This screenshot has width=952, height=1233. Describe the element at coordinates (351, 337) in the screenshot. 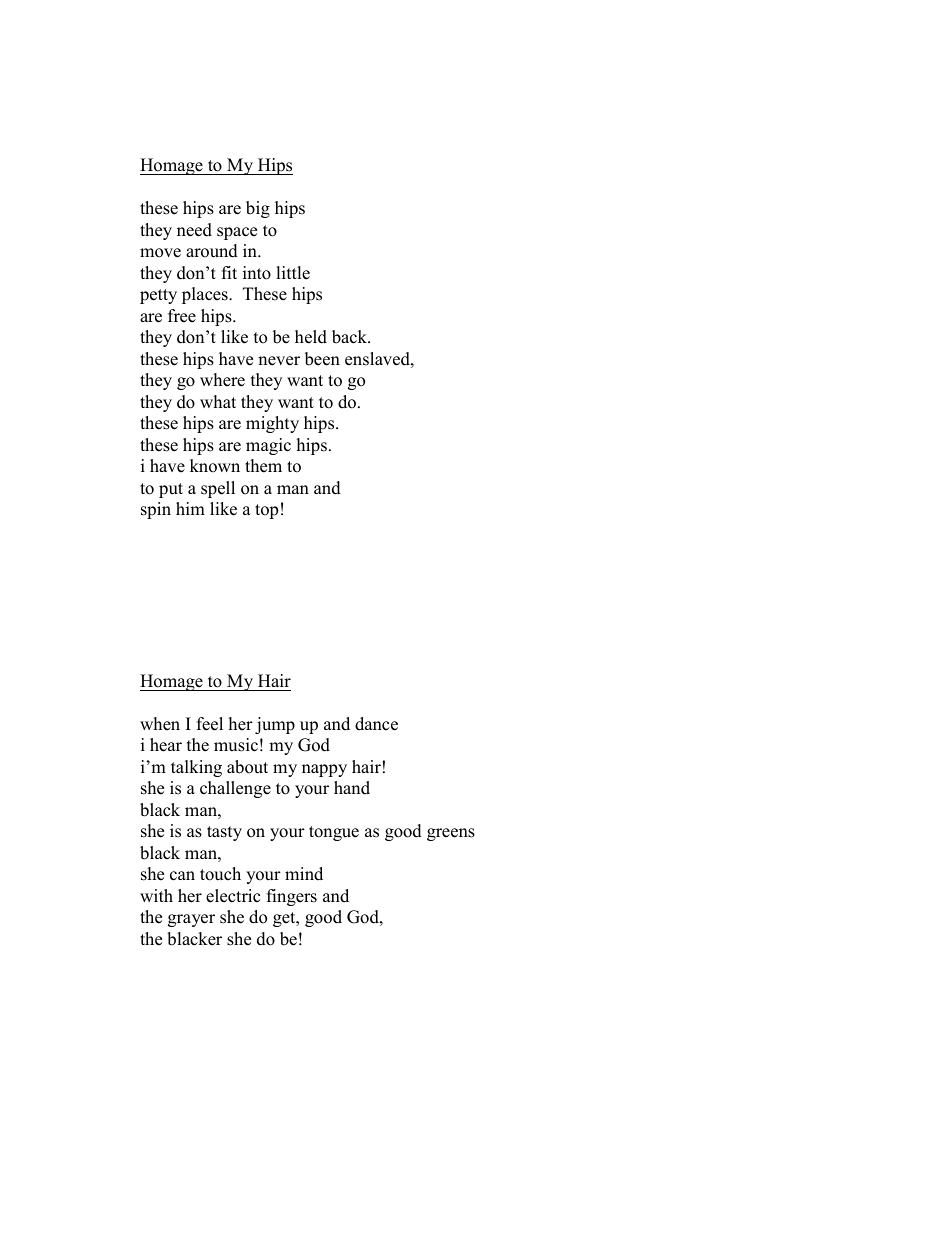

I see `back` at that location.
